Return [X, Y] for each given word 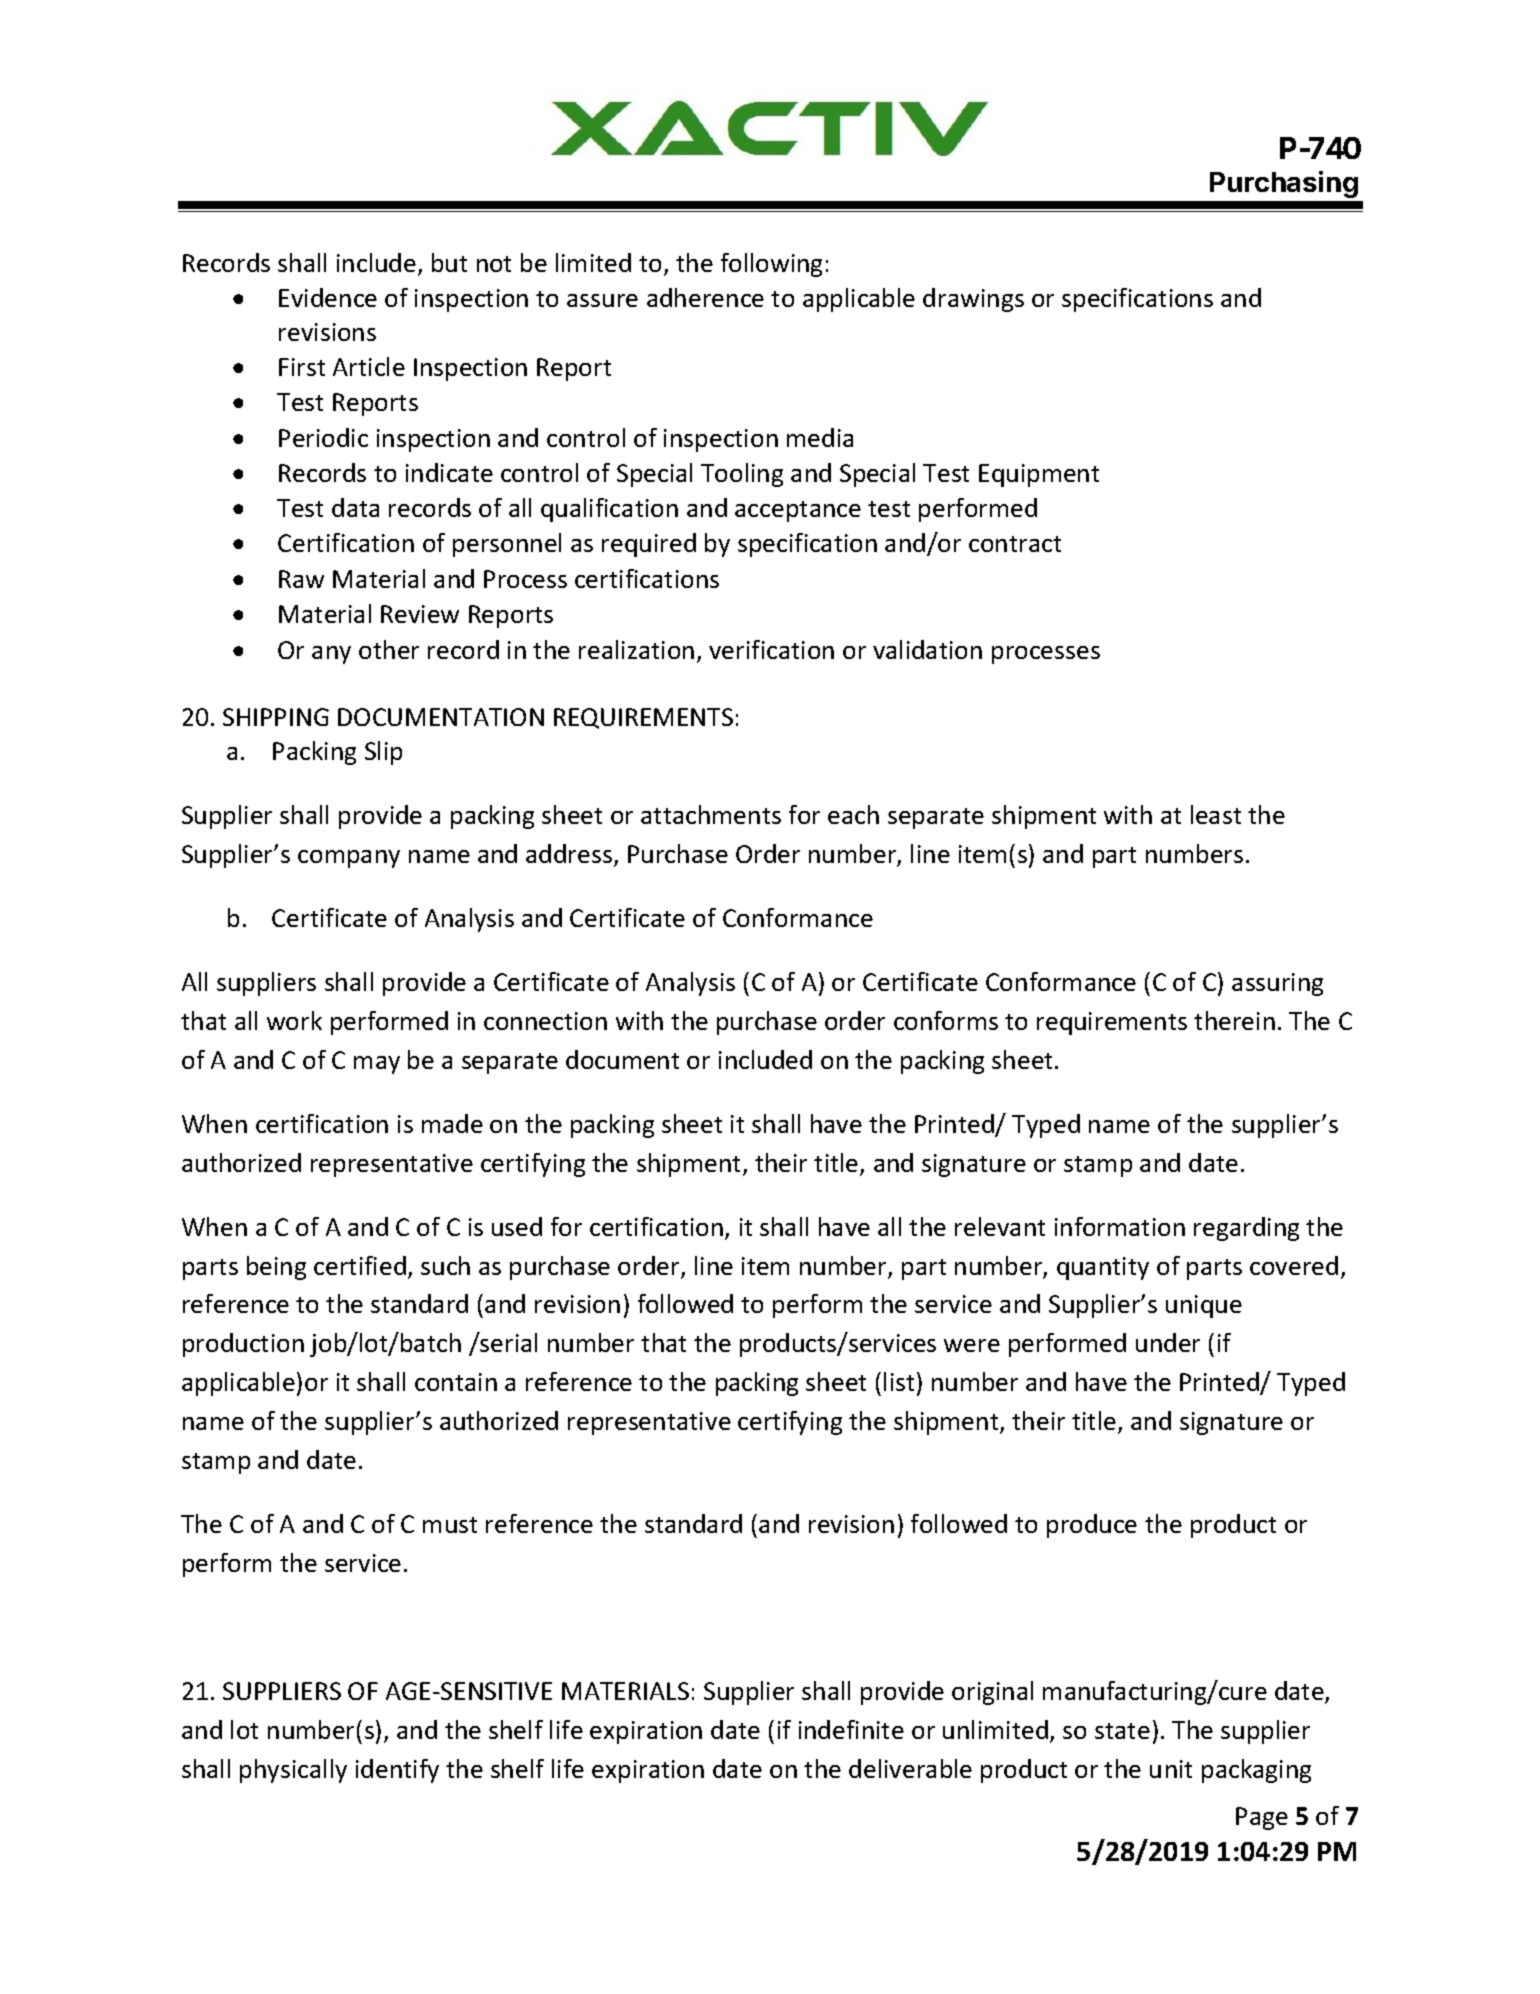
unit [1171, 1769]
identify [397, 1771]
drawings [973, 300]
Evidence [328, 297]
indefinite [851, 1729]
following [771, 265]
